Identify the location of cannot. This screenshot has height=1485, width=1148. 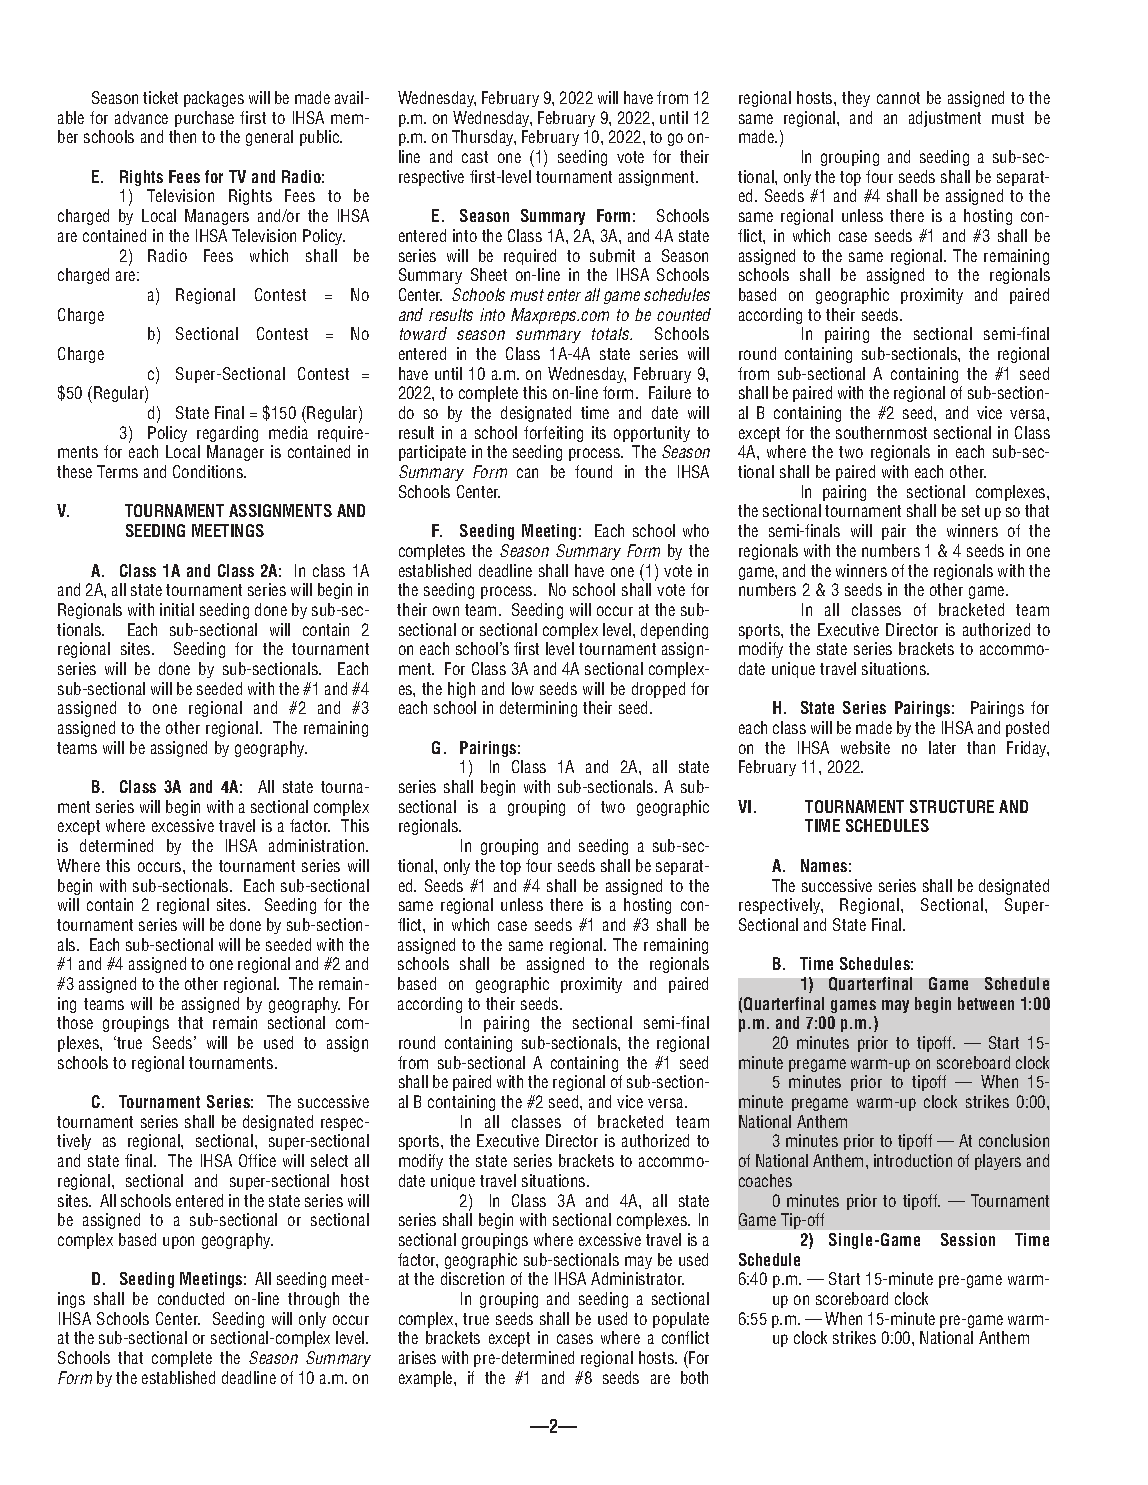
(898, 98).
